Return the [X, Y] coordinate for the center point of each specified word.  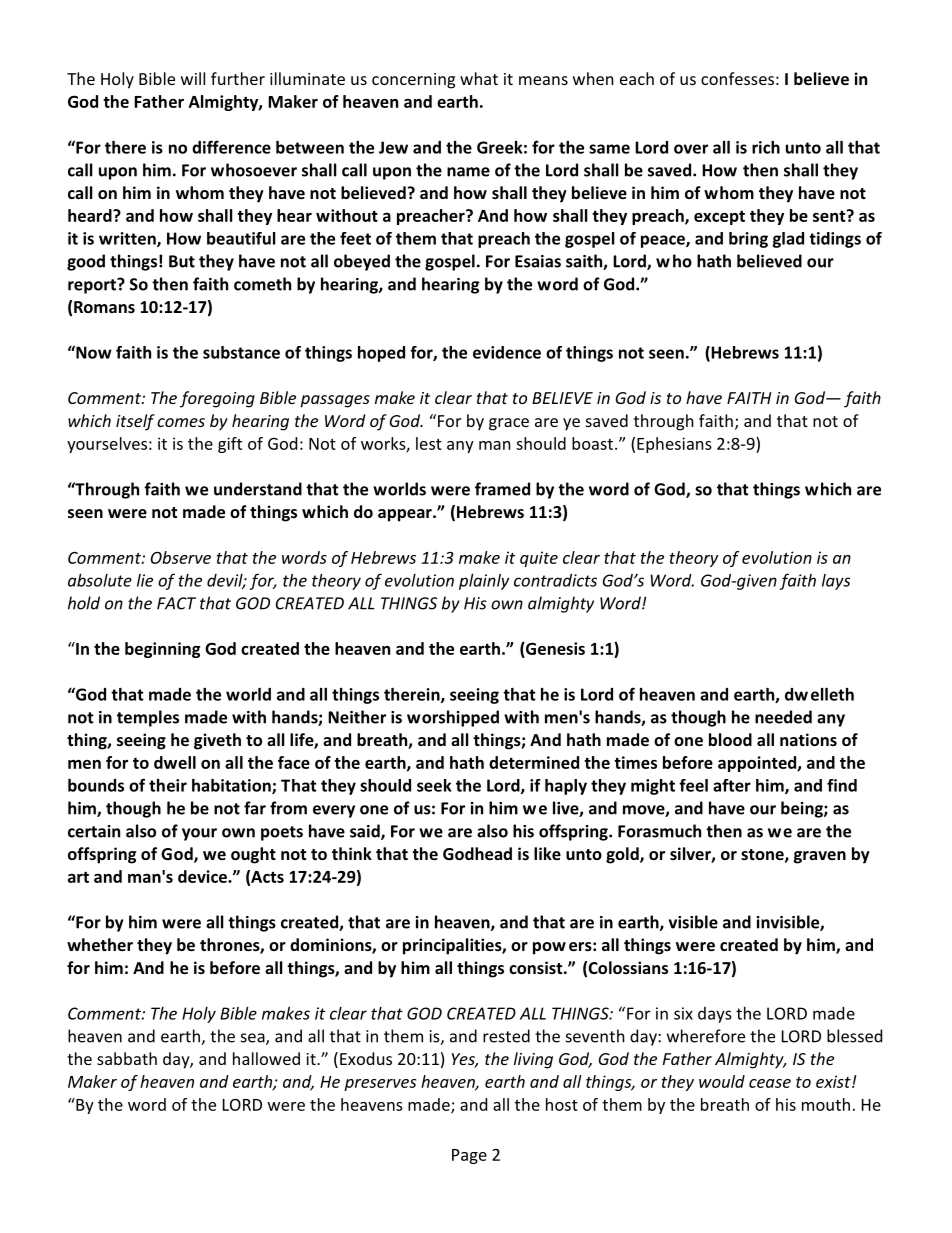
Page [469, 1156]
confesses [737, 78]
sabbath [127, 1058]
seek [434, 785]
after [732, 785]
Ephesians [674, 445]
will [193, 78]
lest [429, 443]
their [168, 785]
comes [181, 422]
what [479, 78]
